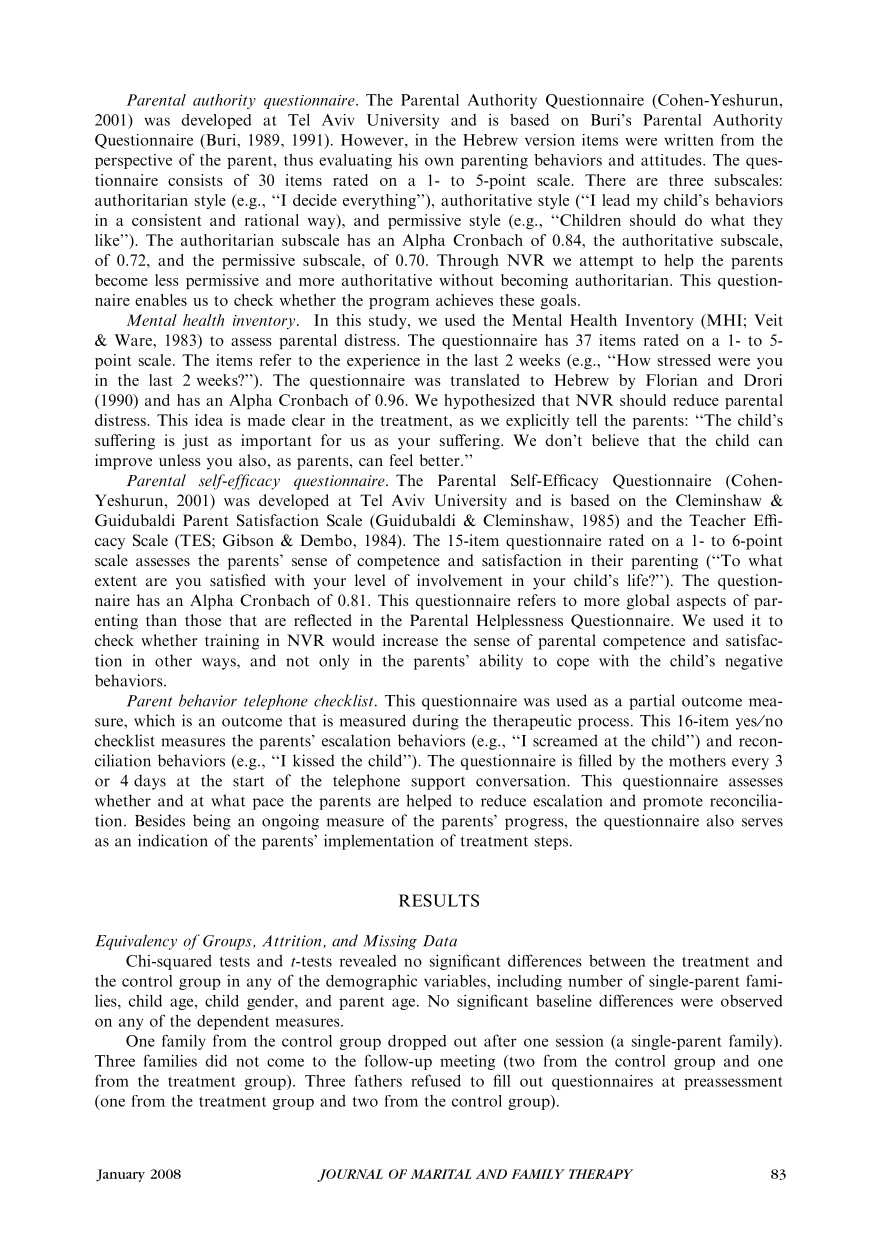  Describe the element at coordinates (601, 1174) in the screenshot. I see `THERAPY` at that location.
